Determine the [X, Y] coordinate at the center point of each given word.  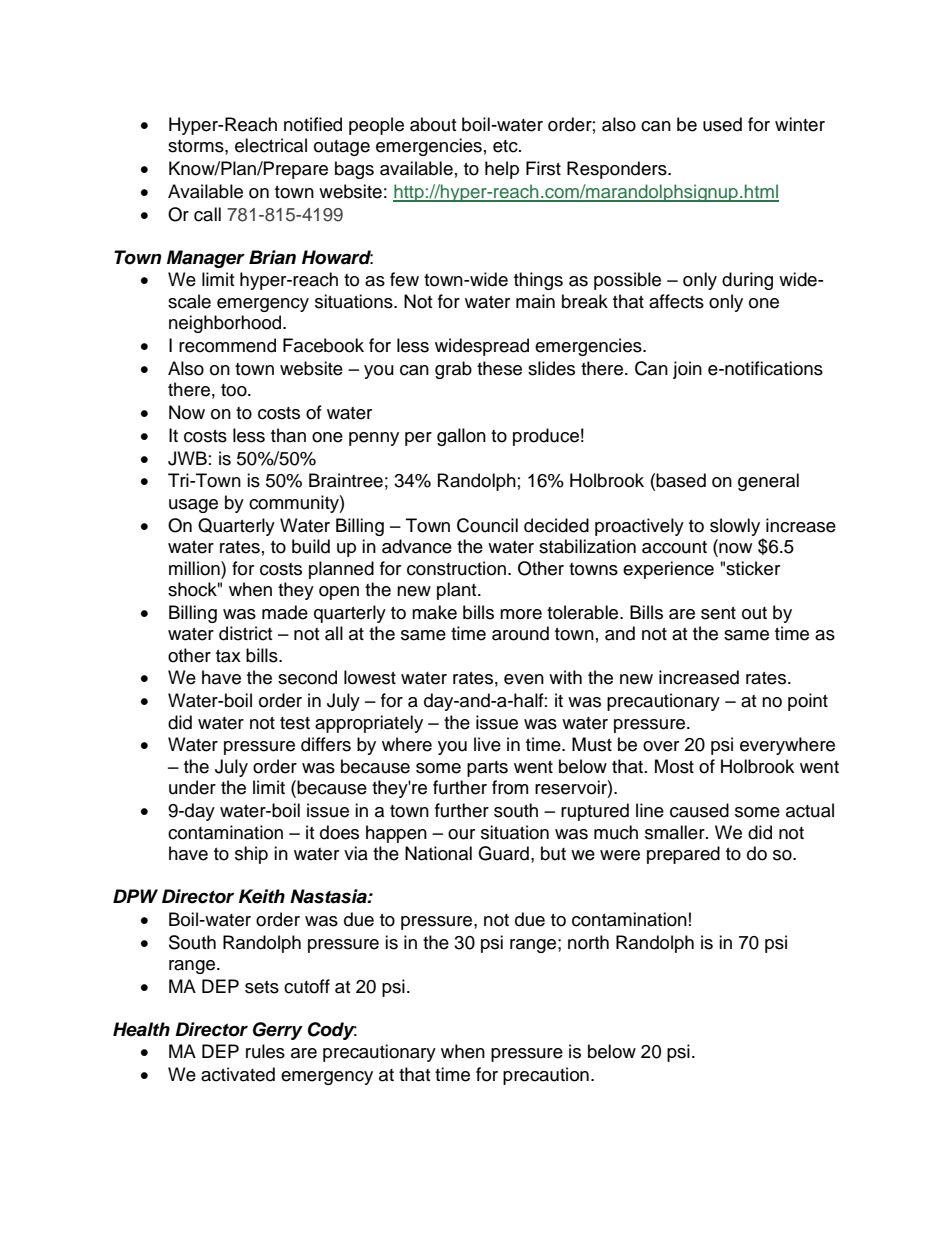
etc [506, 146]
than [288, 435]
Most [674, 766]
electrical [271, 145]
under [192, 787]
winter [800, 124]
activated [238, 1074]
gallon [461, 437]
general [768, 482]
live [487, 744]
